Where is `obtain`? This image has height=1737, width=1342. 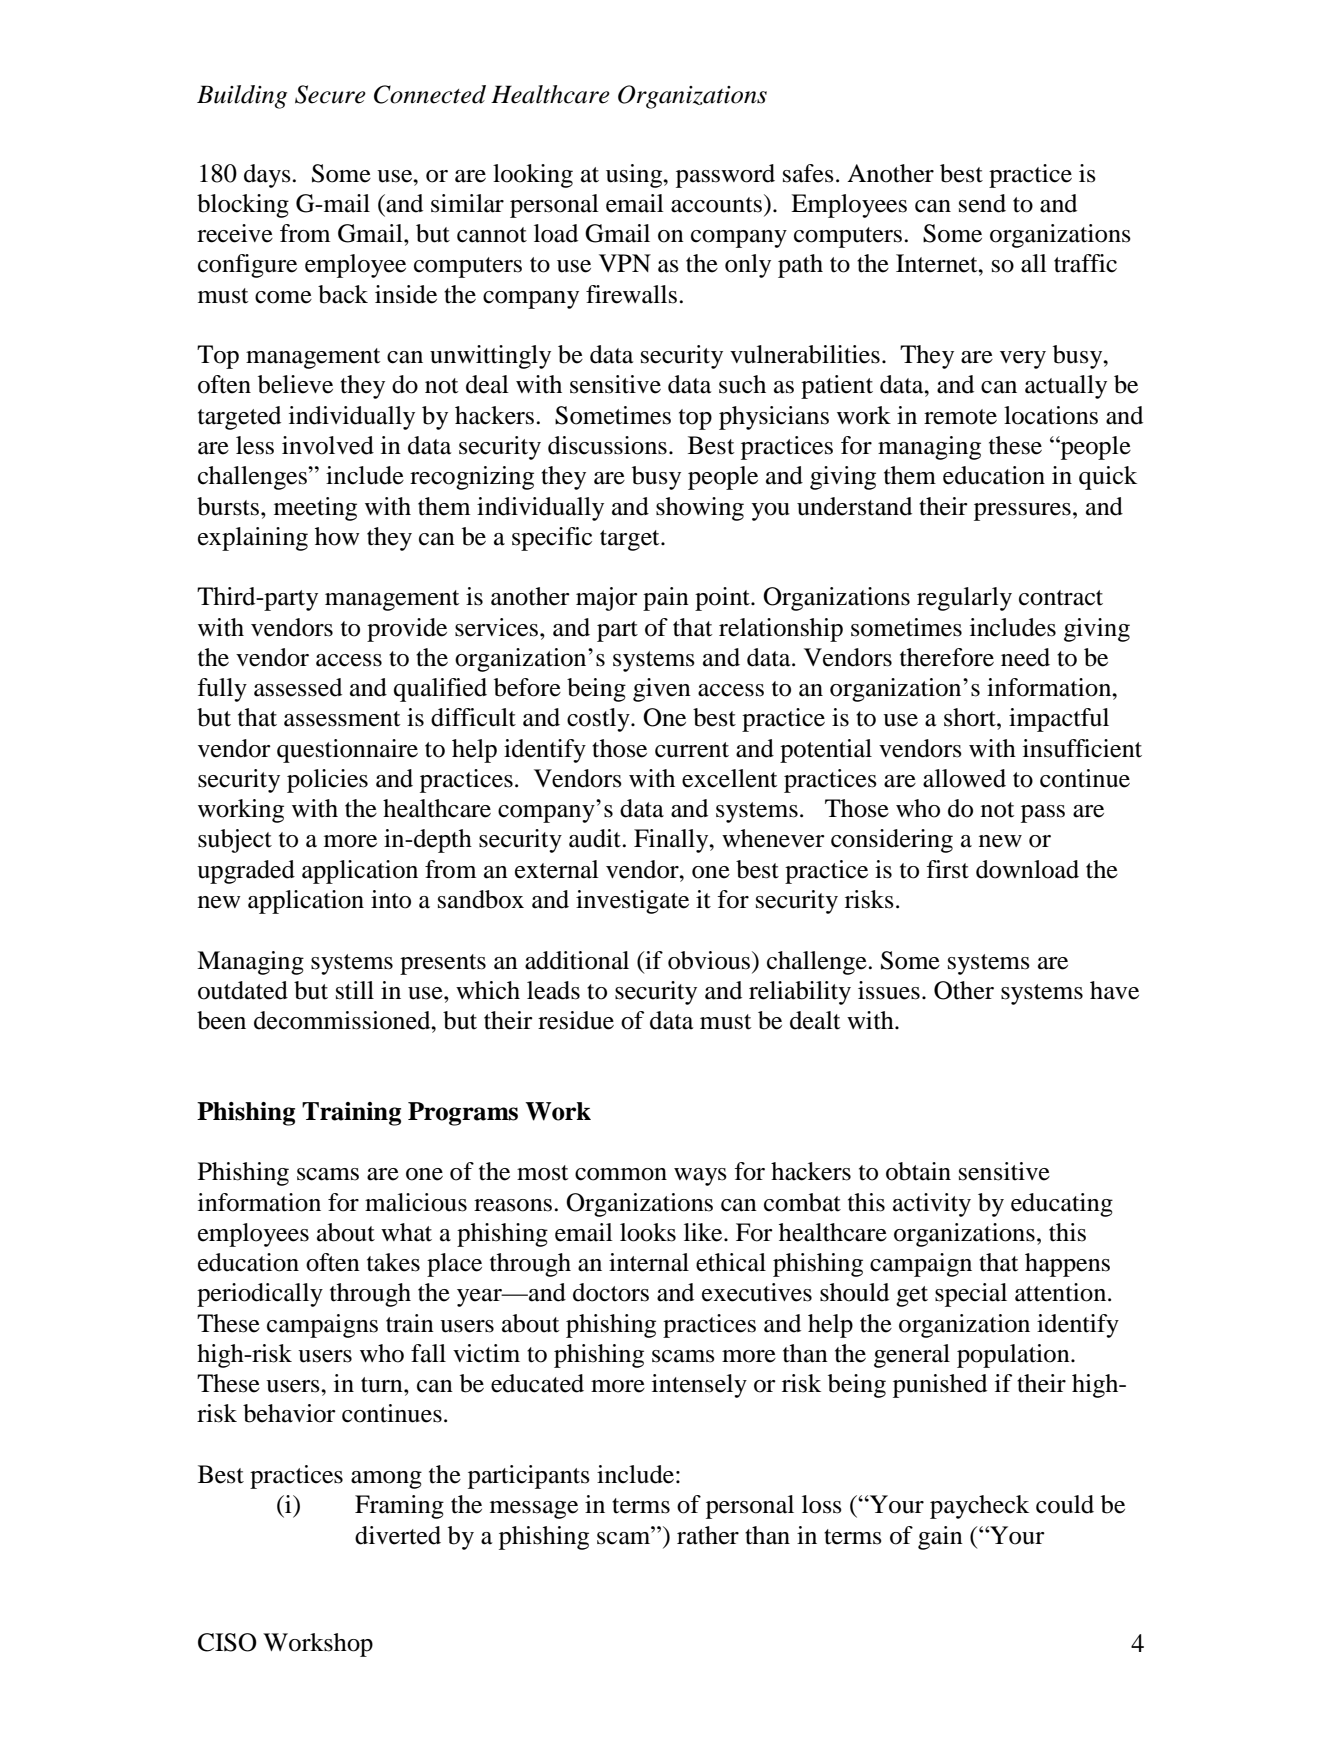 obtain is located at coordinates (918, 1171).
